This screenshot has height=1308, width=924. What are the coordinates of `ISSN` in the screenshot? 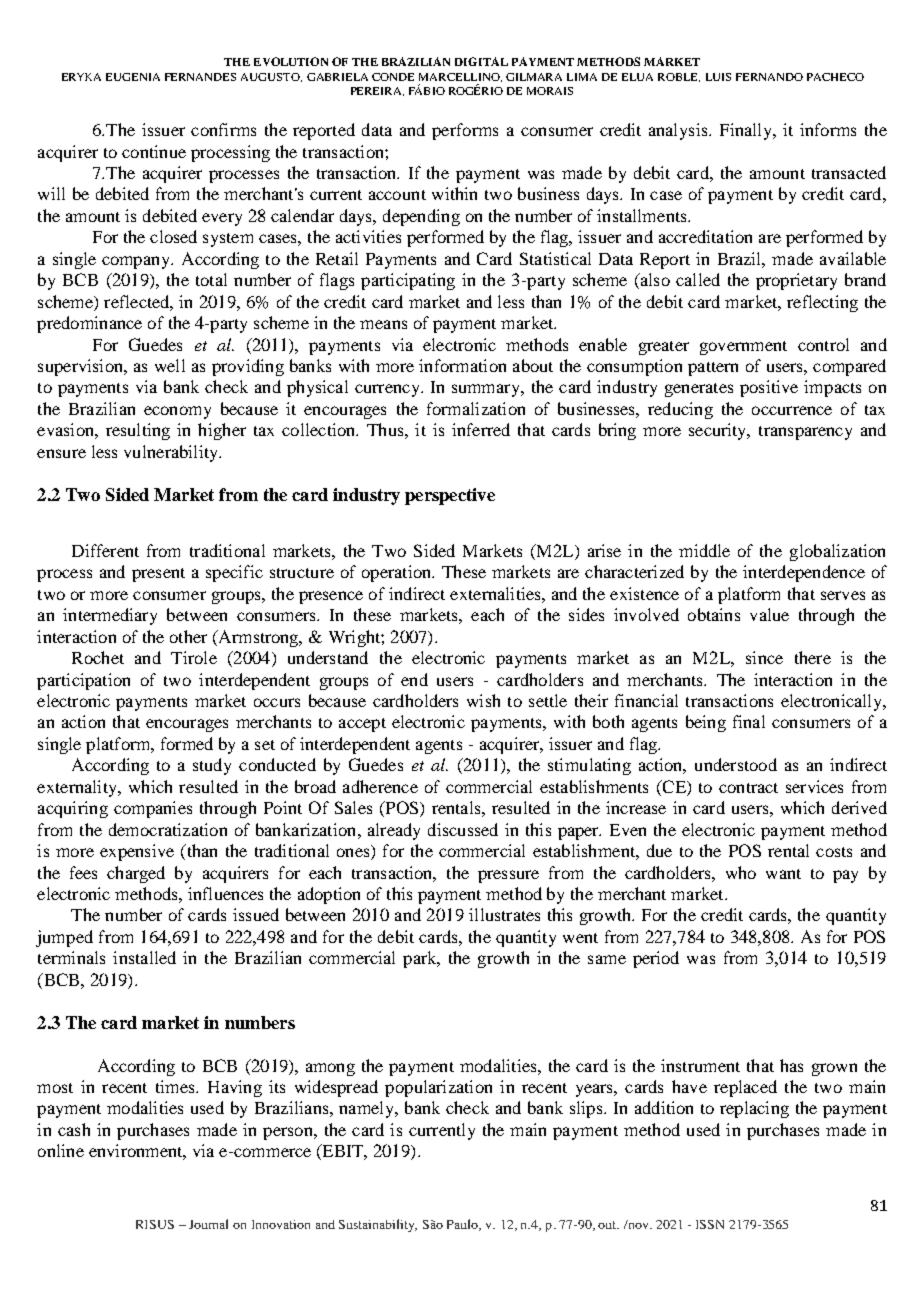 It's located at (710, 1224).
